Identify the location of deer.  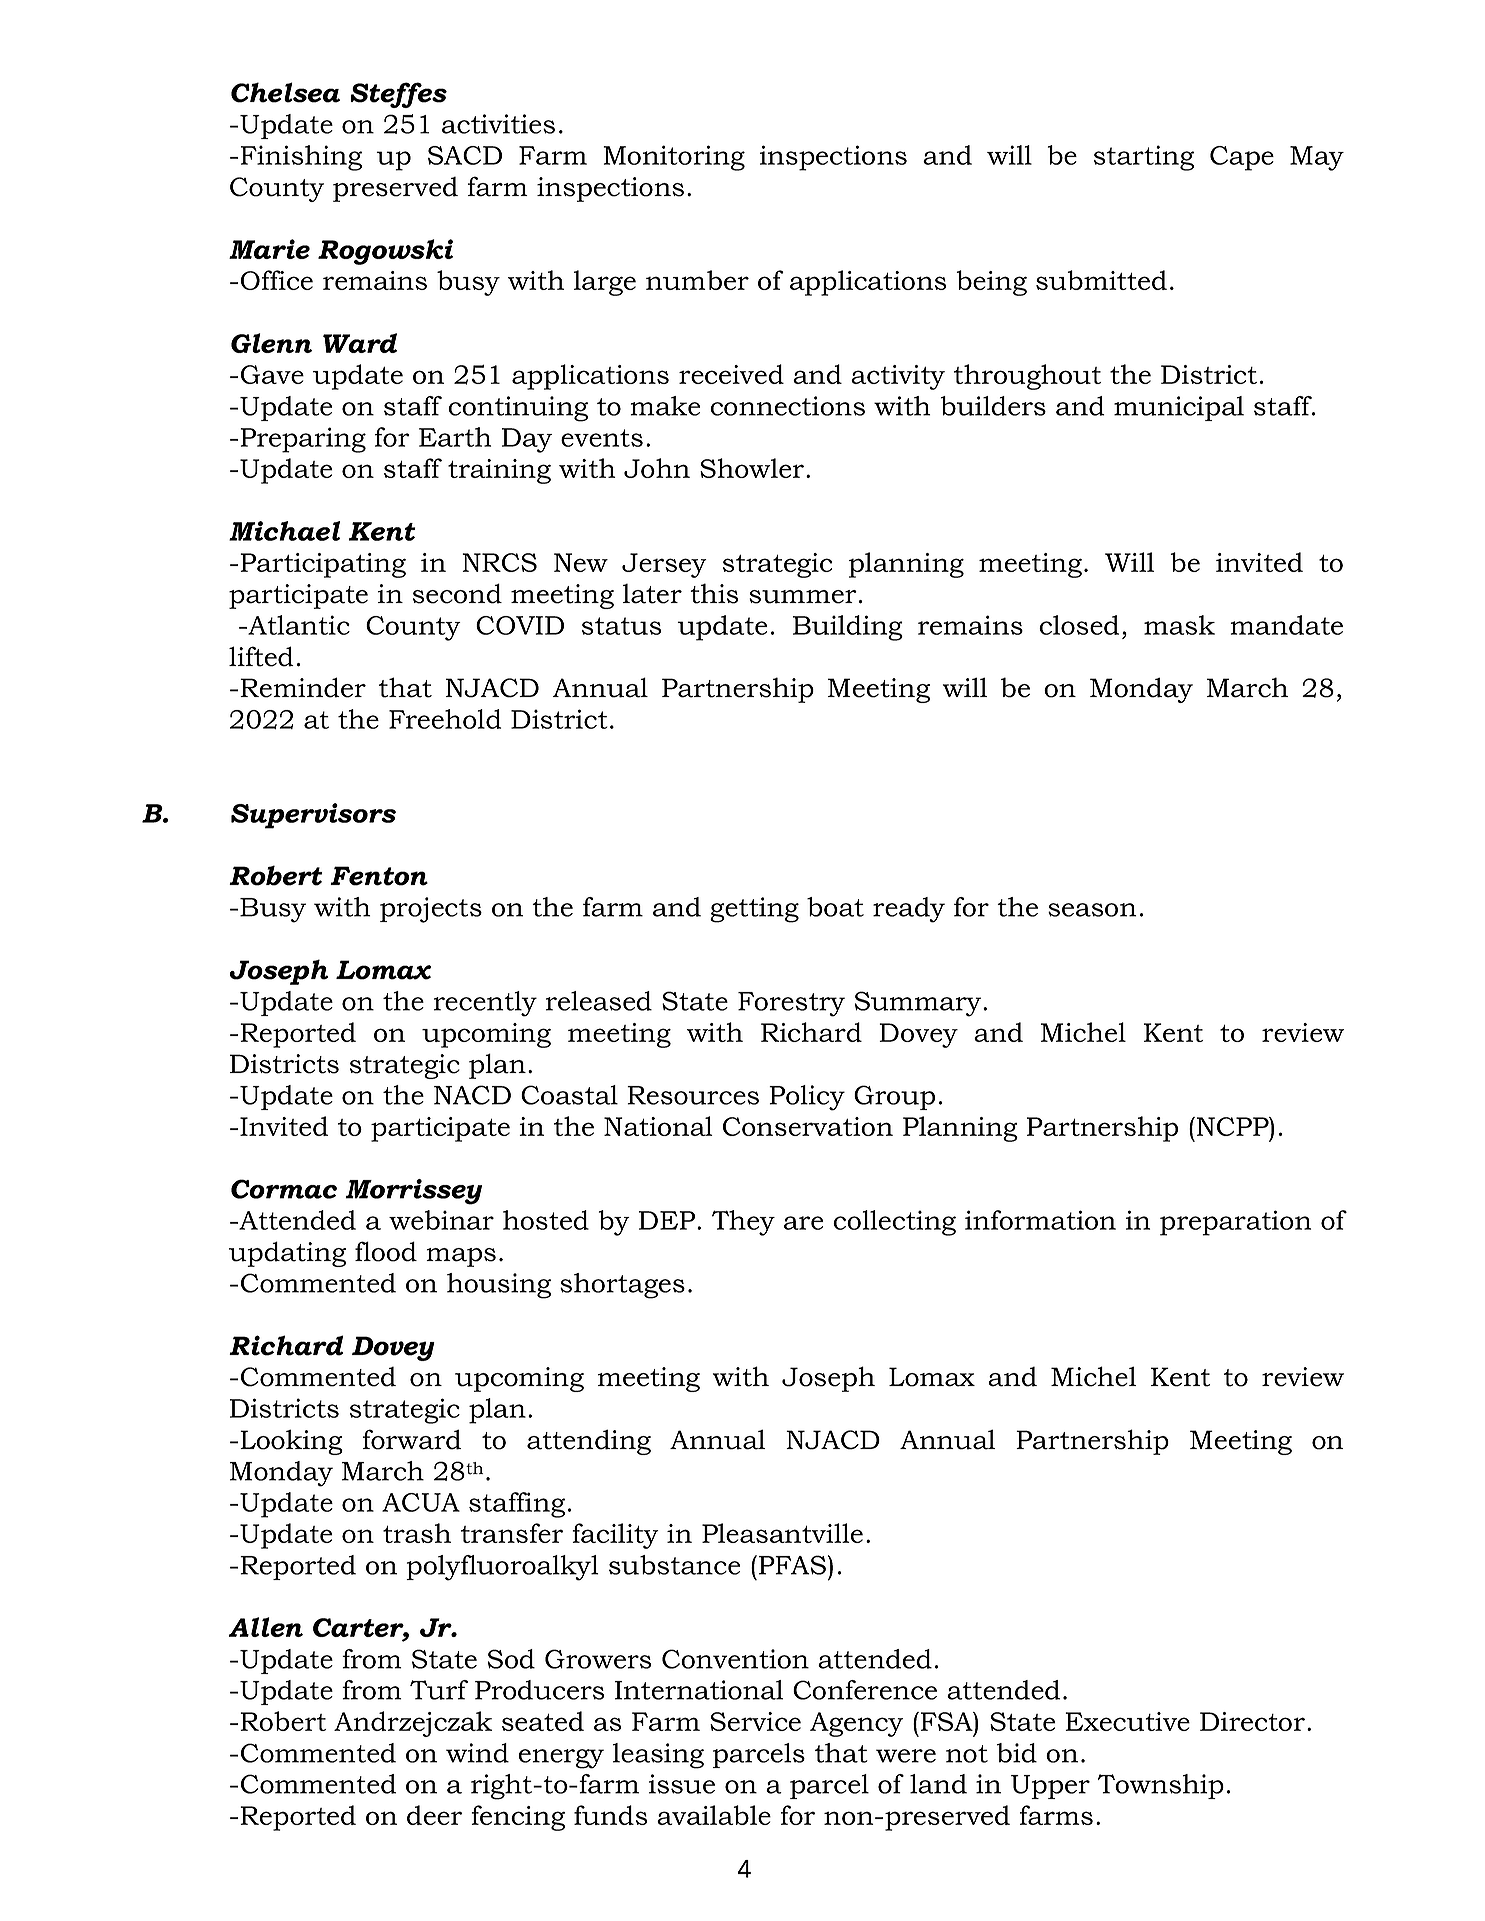
(434, 1815).
